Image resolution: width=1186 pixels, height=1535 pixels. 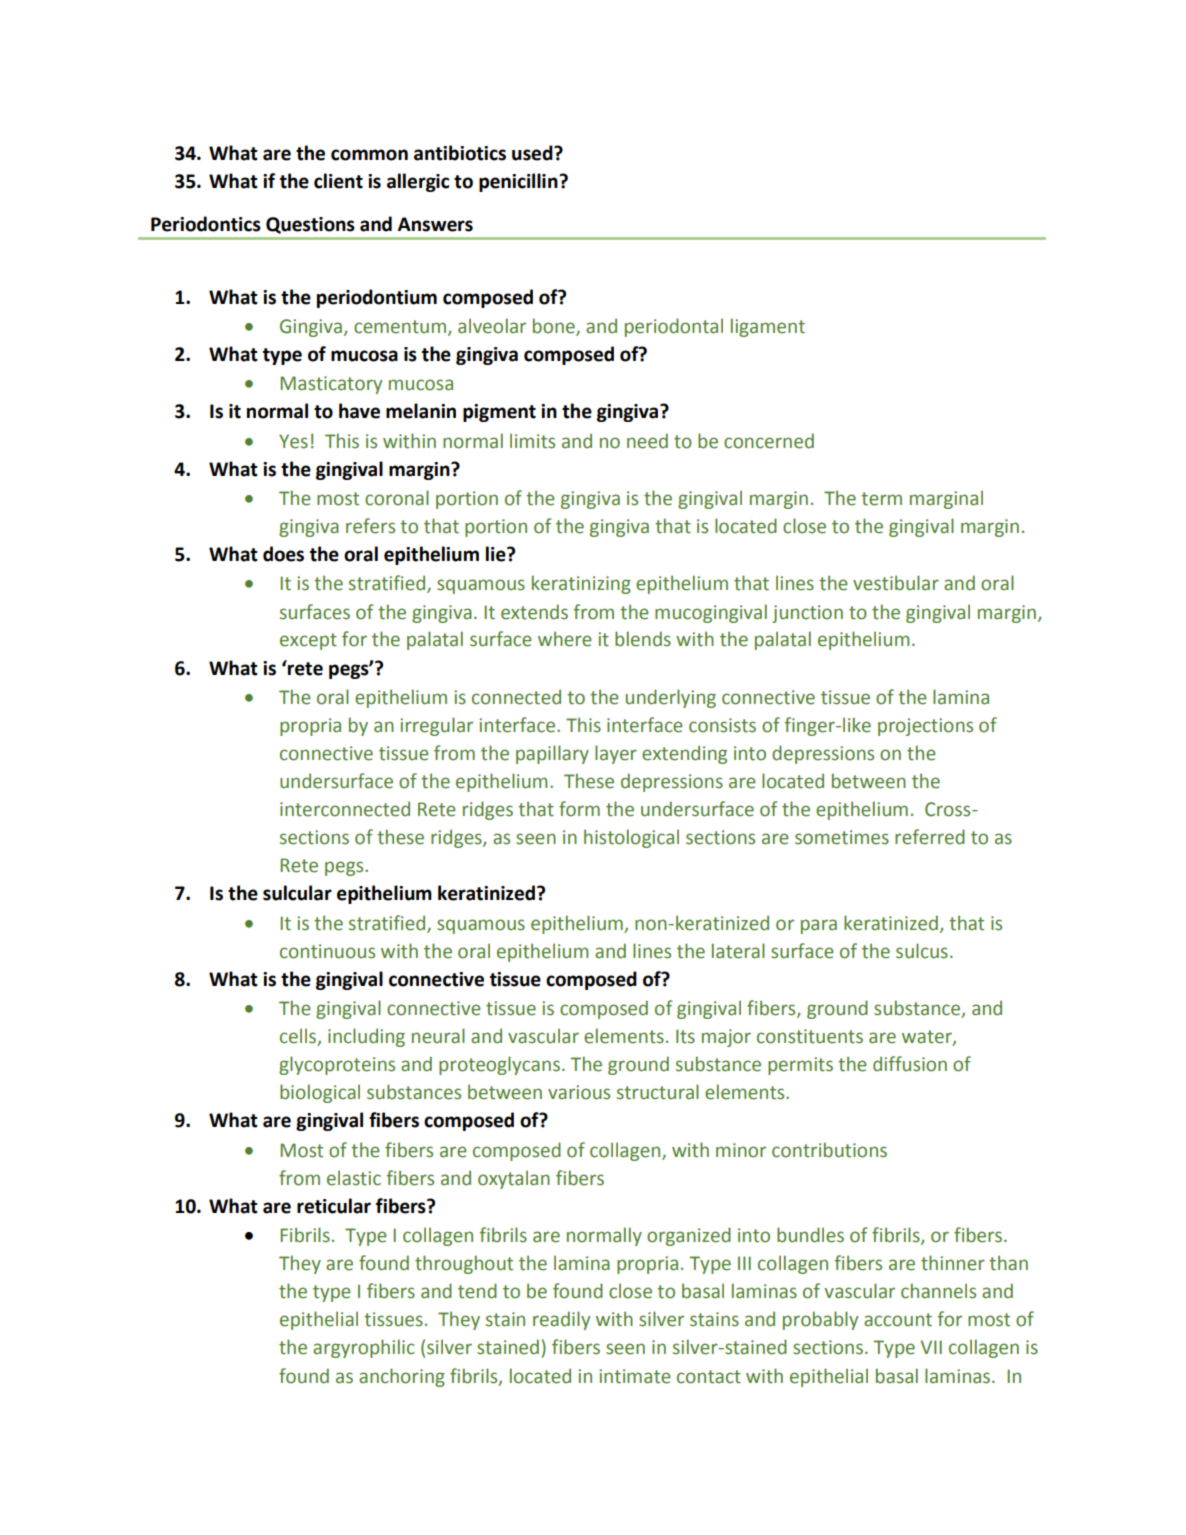 What do you see at coordinates (896, 583) in the image?
I see `vestibular` at bounding box center [896, 583].
